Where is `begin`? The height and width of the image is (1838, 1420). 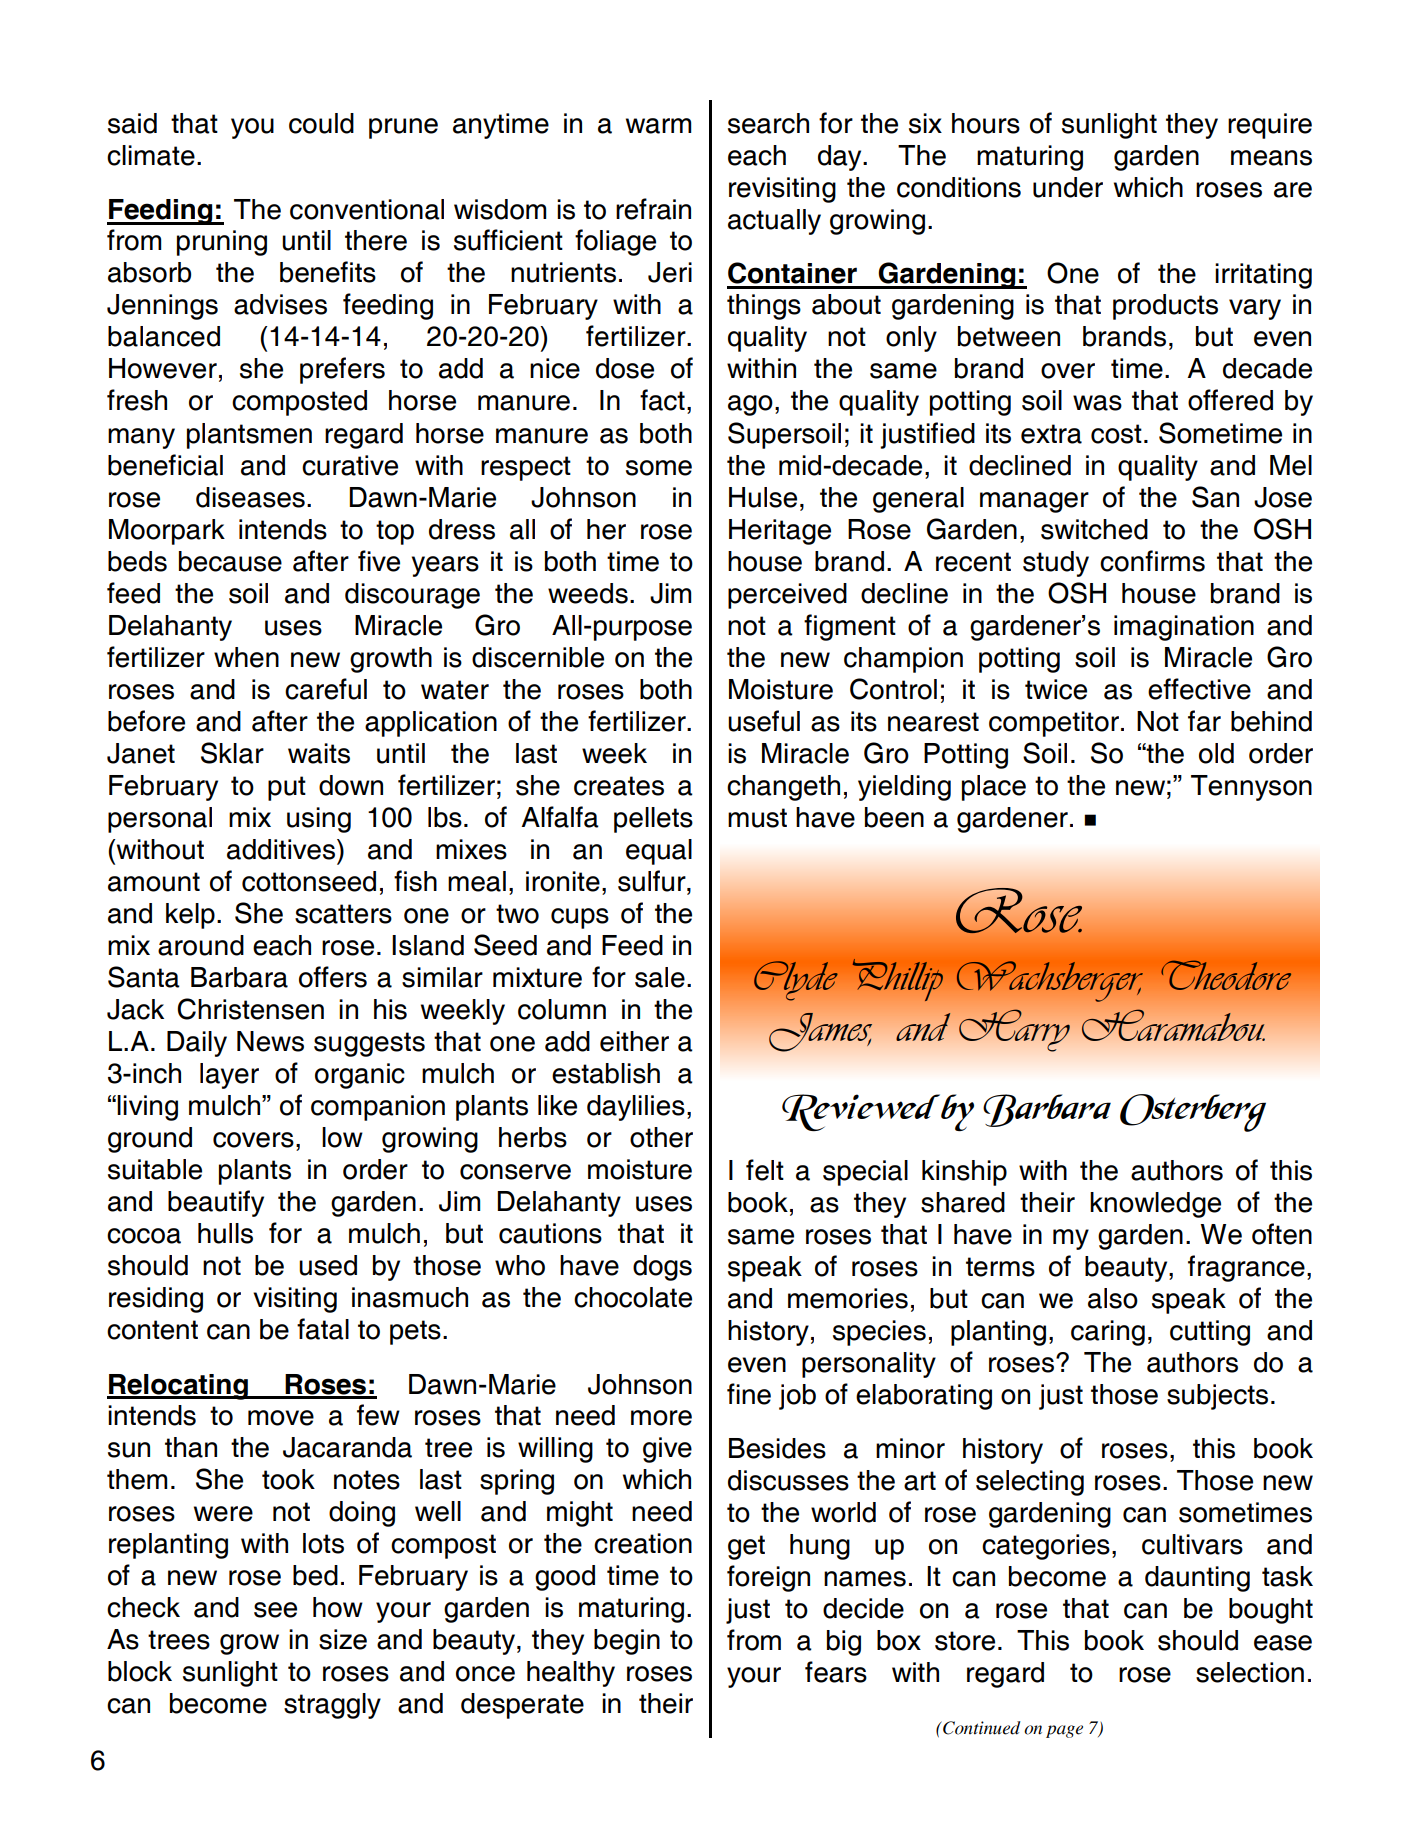
begin is located at coordinates (627, 1642).
